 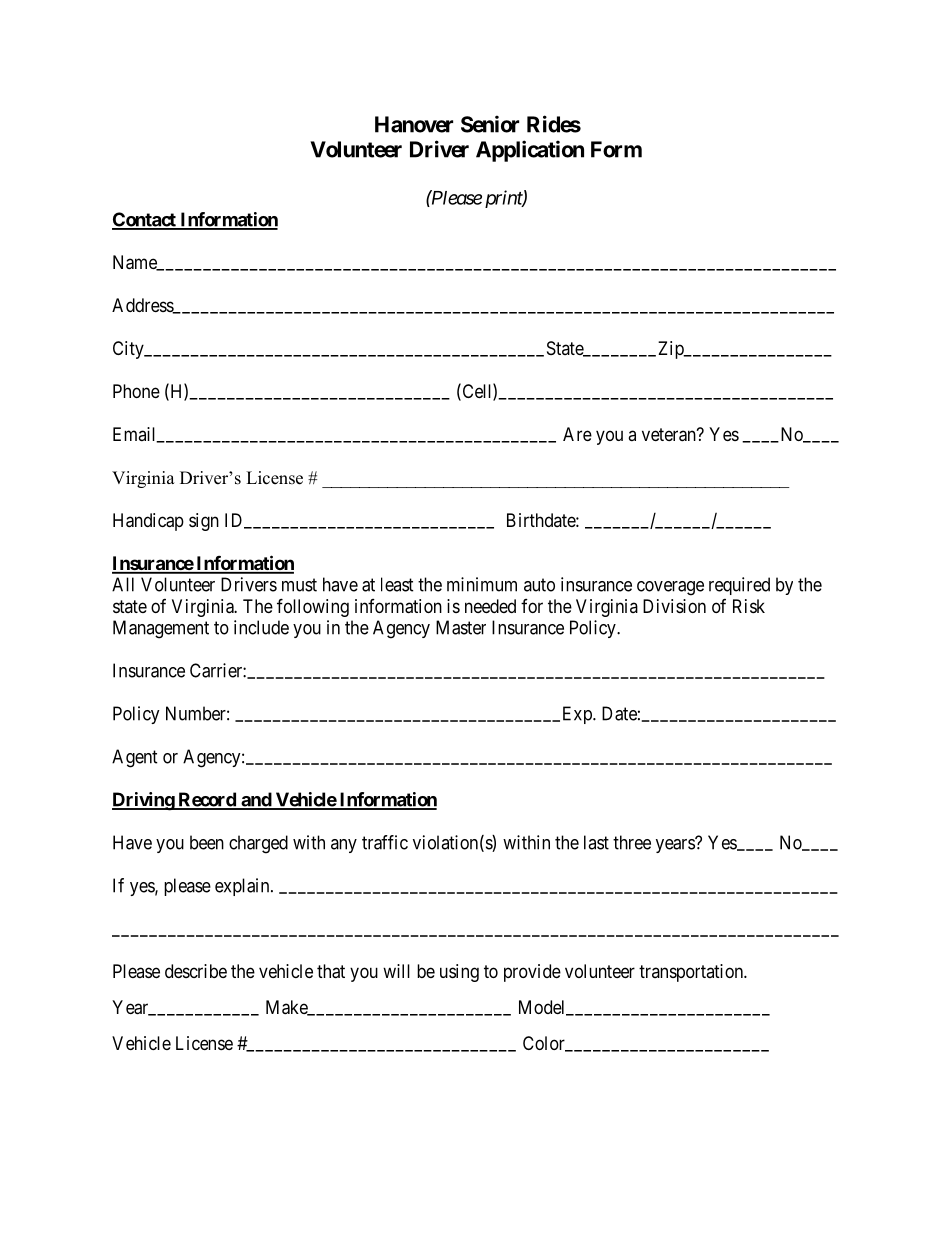 I want to click on three, so click(x=632, y=842).
